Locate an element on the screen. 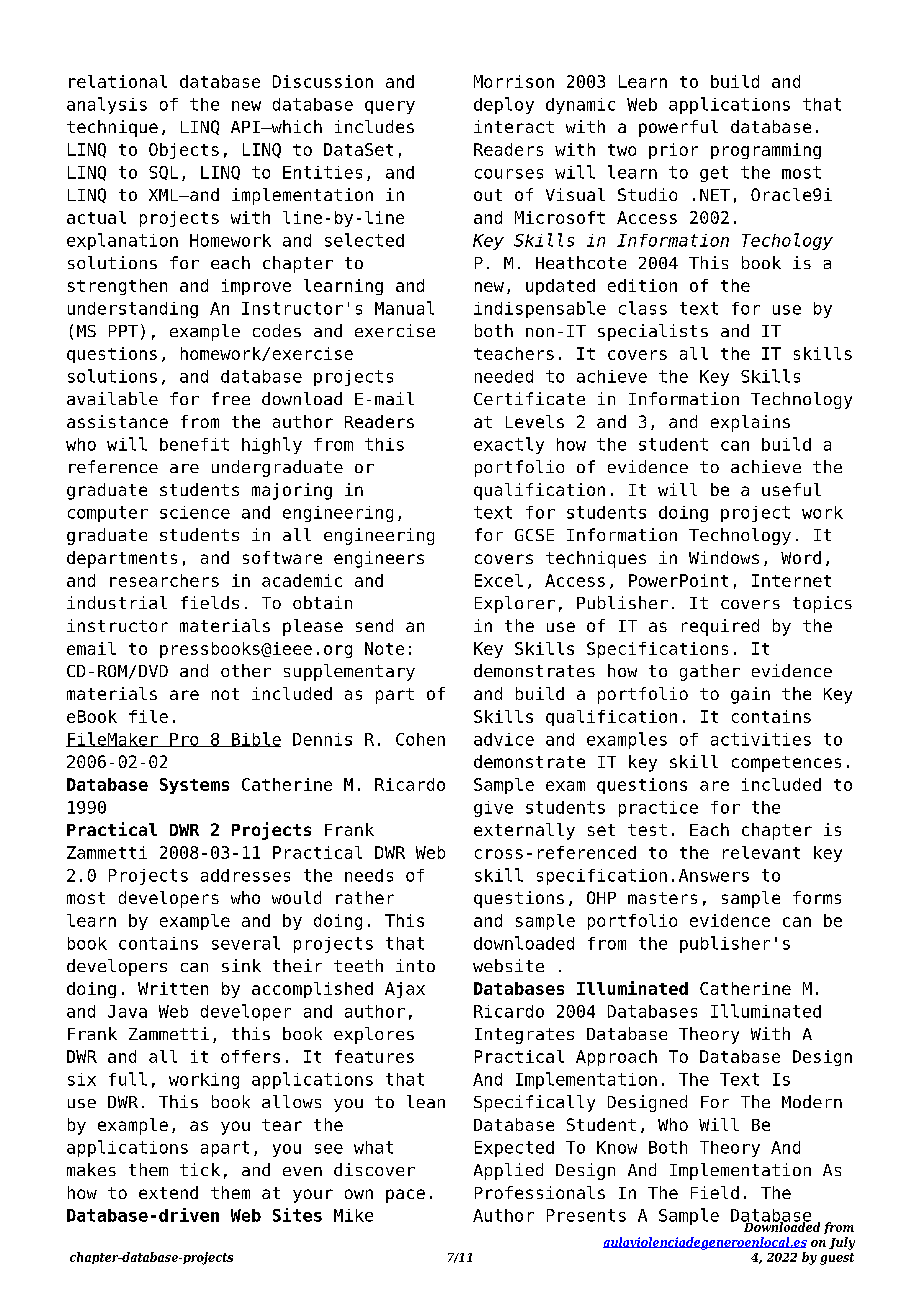  programming is located at coordinates (766, 151).
